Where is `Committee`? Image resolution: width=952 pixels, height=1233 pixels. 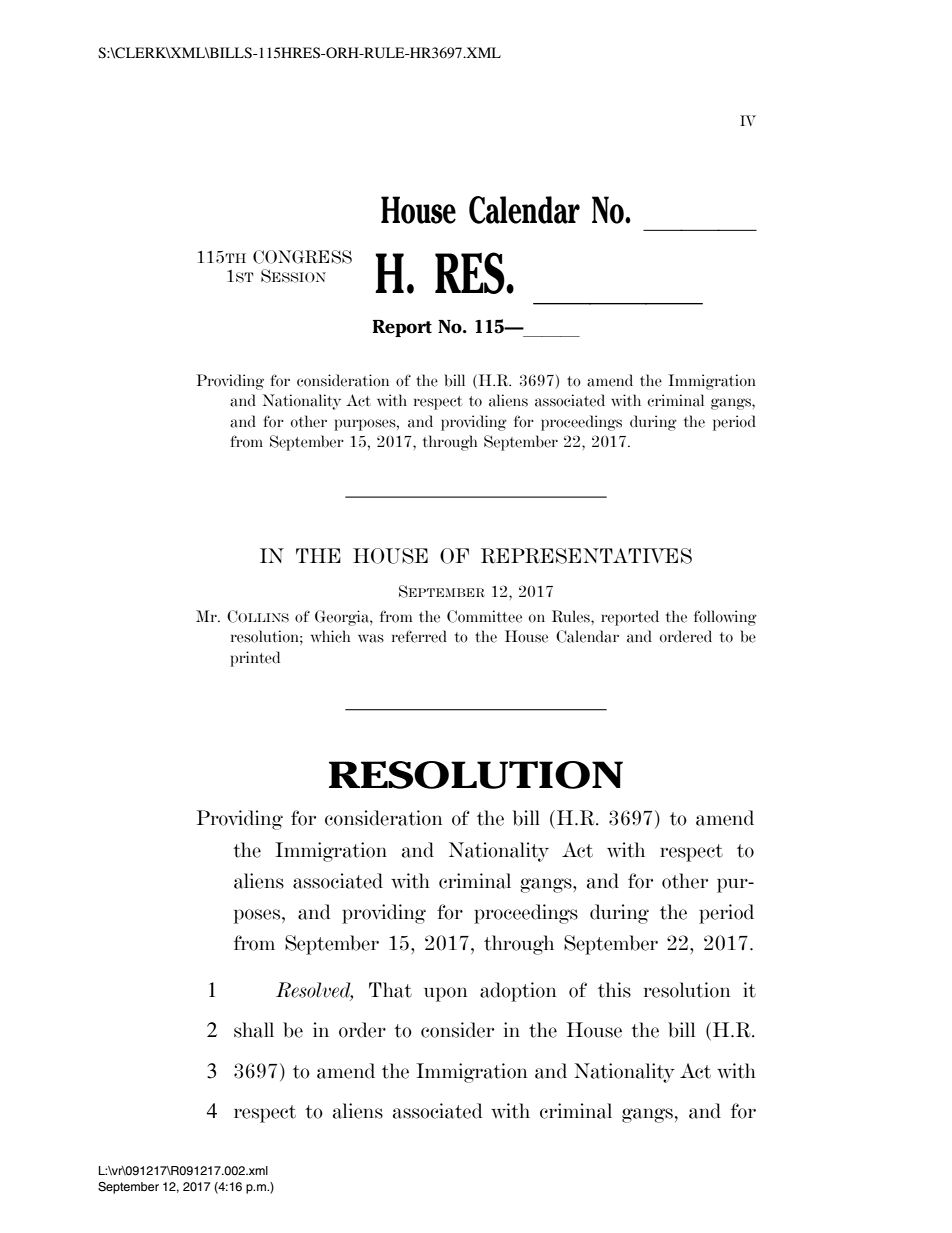 Committee is located at coordinates (484, 616).
